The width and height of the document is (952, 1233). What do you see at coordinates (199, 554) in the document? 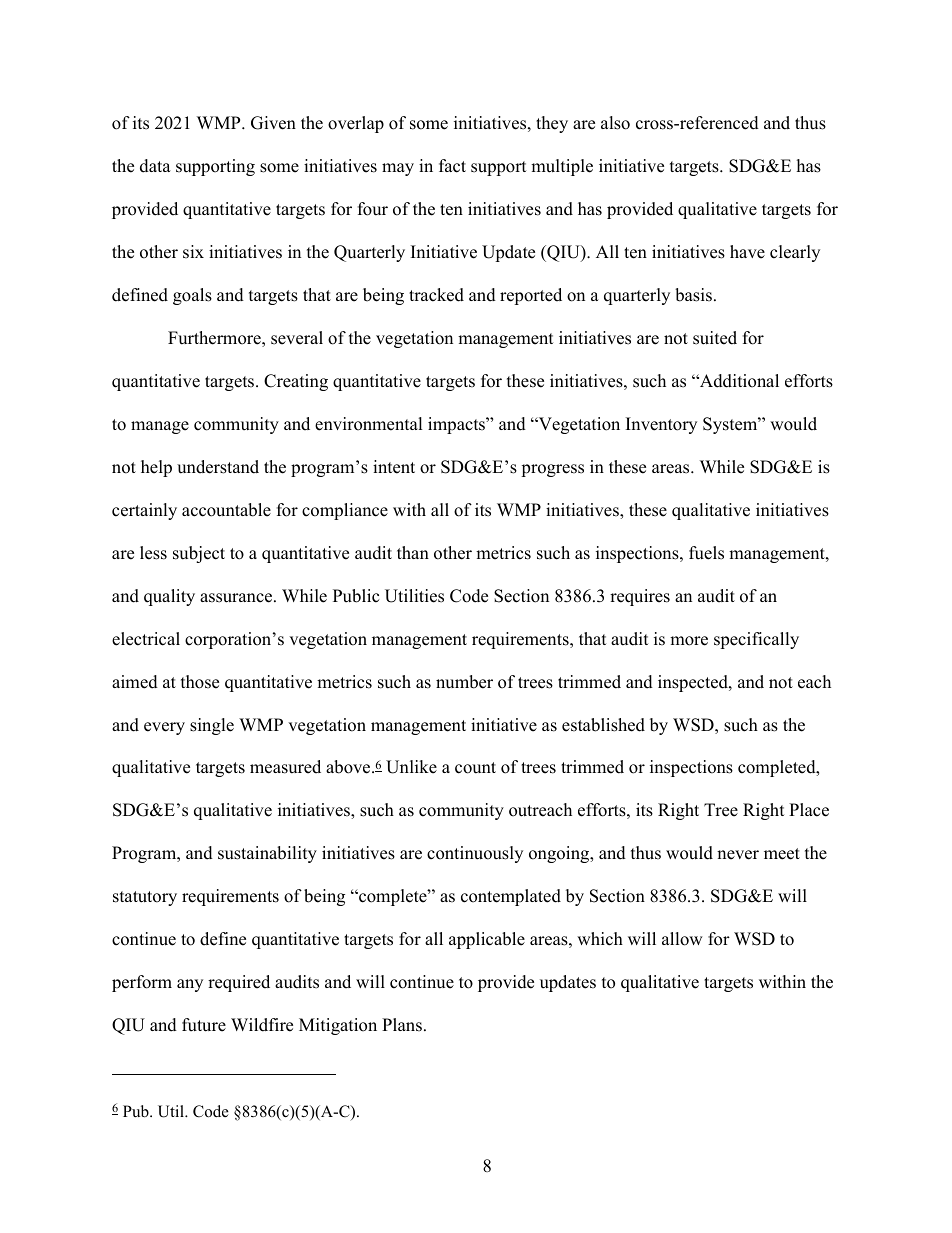
I see `subject` at bounding box center [199, 554].
